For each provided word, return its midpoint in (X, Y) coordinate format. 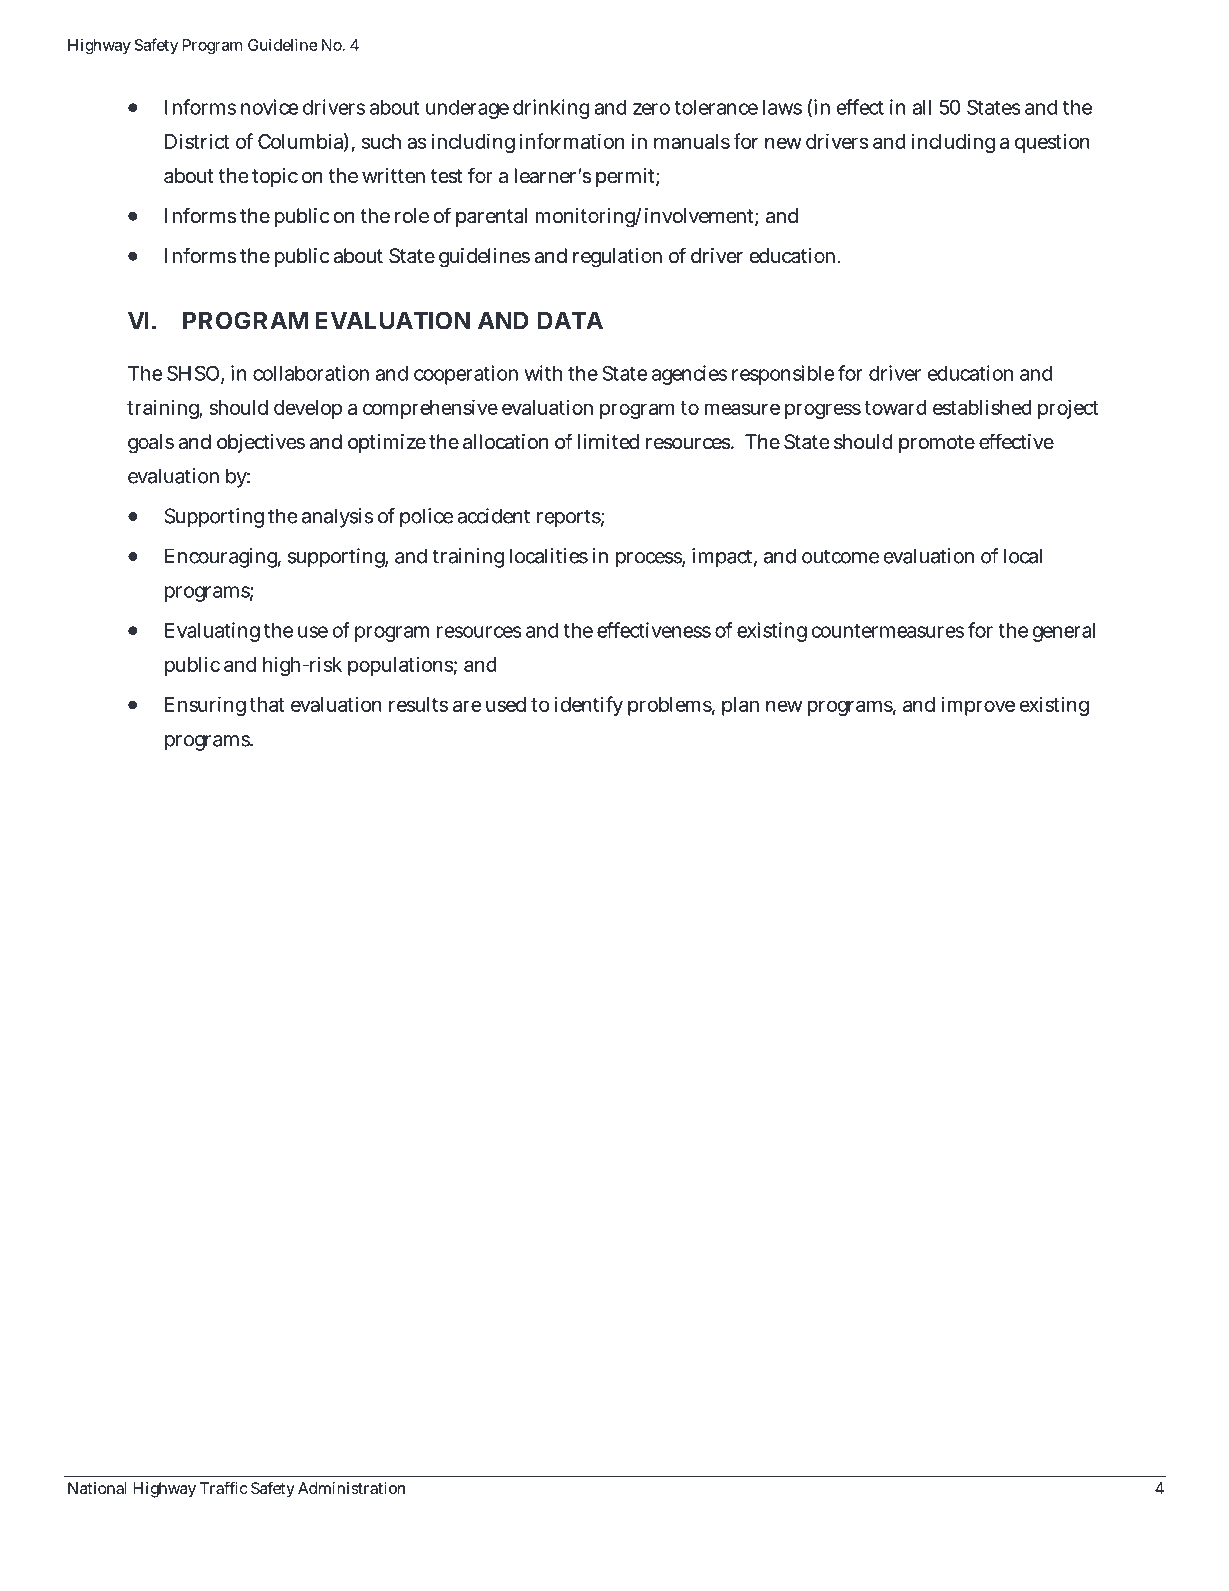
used (506, 704)
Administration (351, 1488)
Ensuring (205, 706)
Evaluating (212, 632)
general (1064, 632)
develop (308, 409)
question (1052, 143)
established (982, 407)
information (572, 141)
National (97, 1488)
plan (740, 706)
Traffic (223, 1488)
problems (670, 706)
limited (608, 441)
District (197, 141)
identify (589, 706)
